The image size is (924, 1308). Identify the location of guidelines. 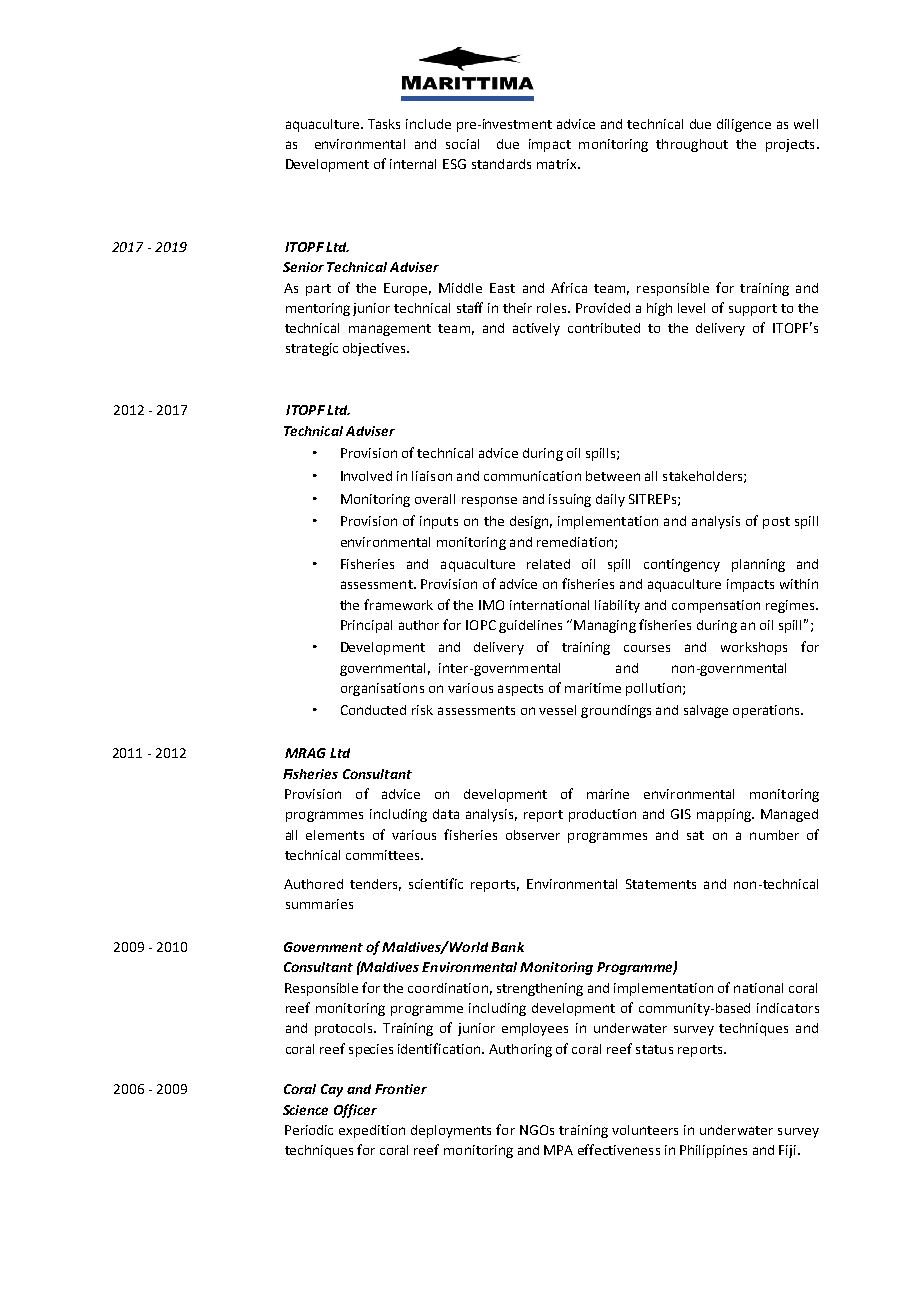
(530, 626).
